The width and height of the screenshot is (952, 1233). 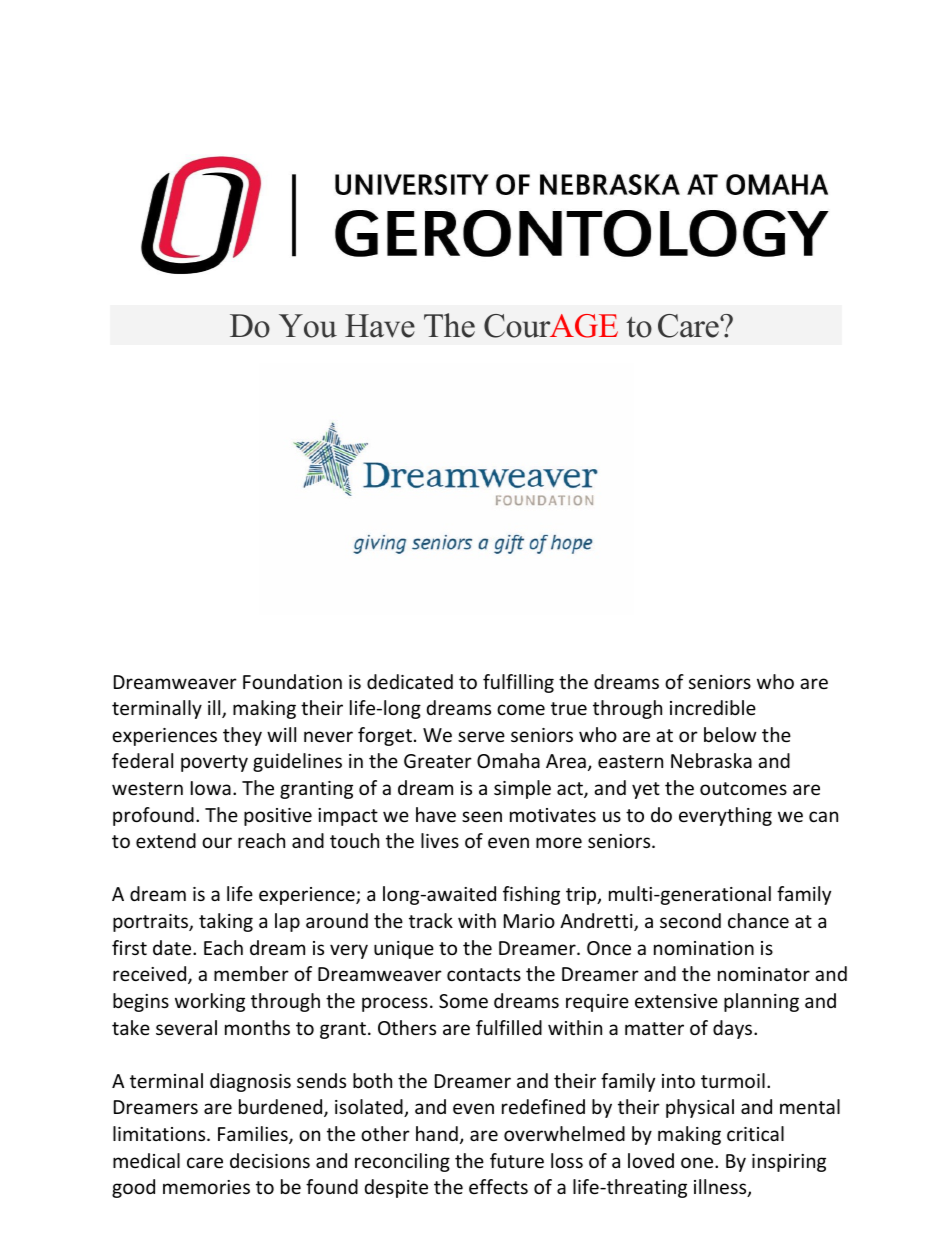 I want to click on contacts, so click(x=484, y=974).
